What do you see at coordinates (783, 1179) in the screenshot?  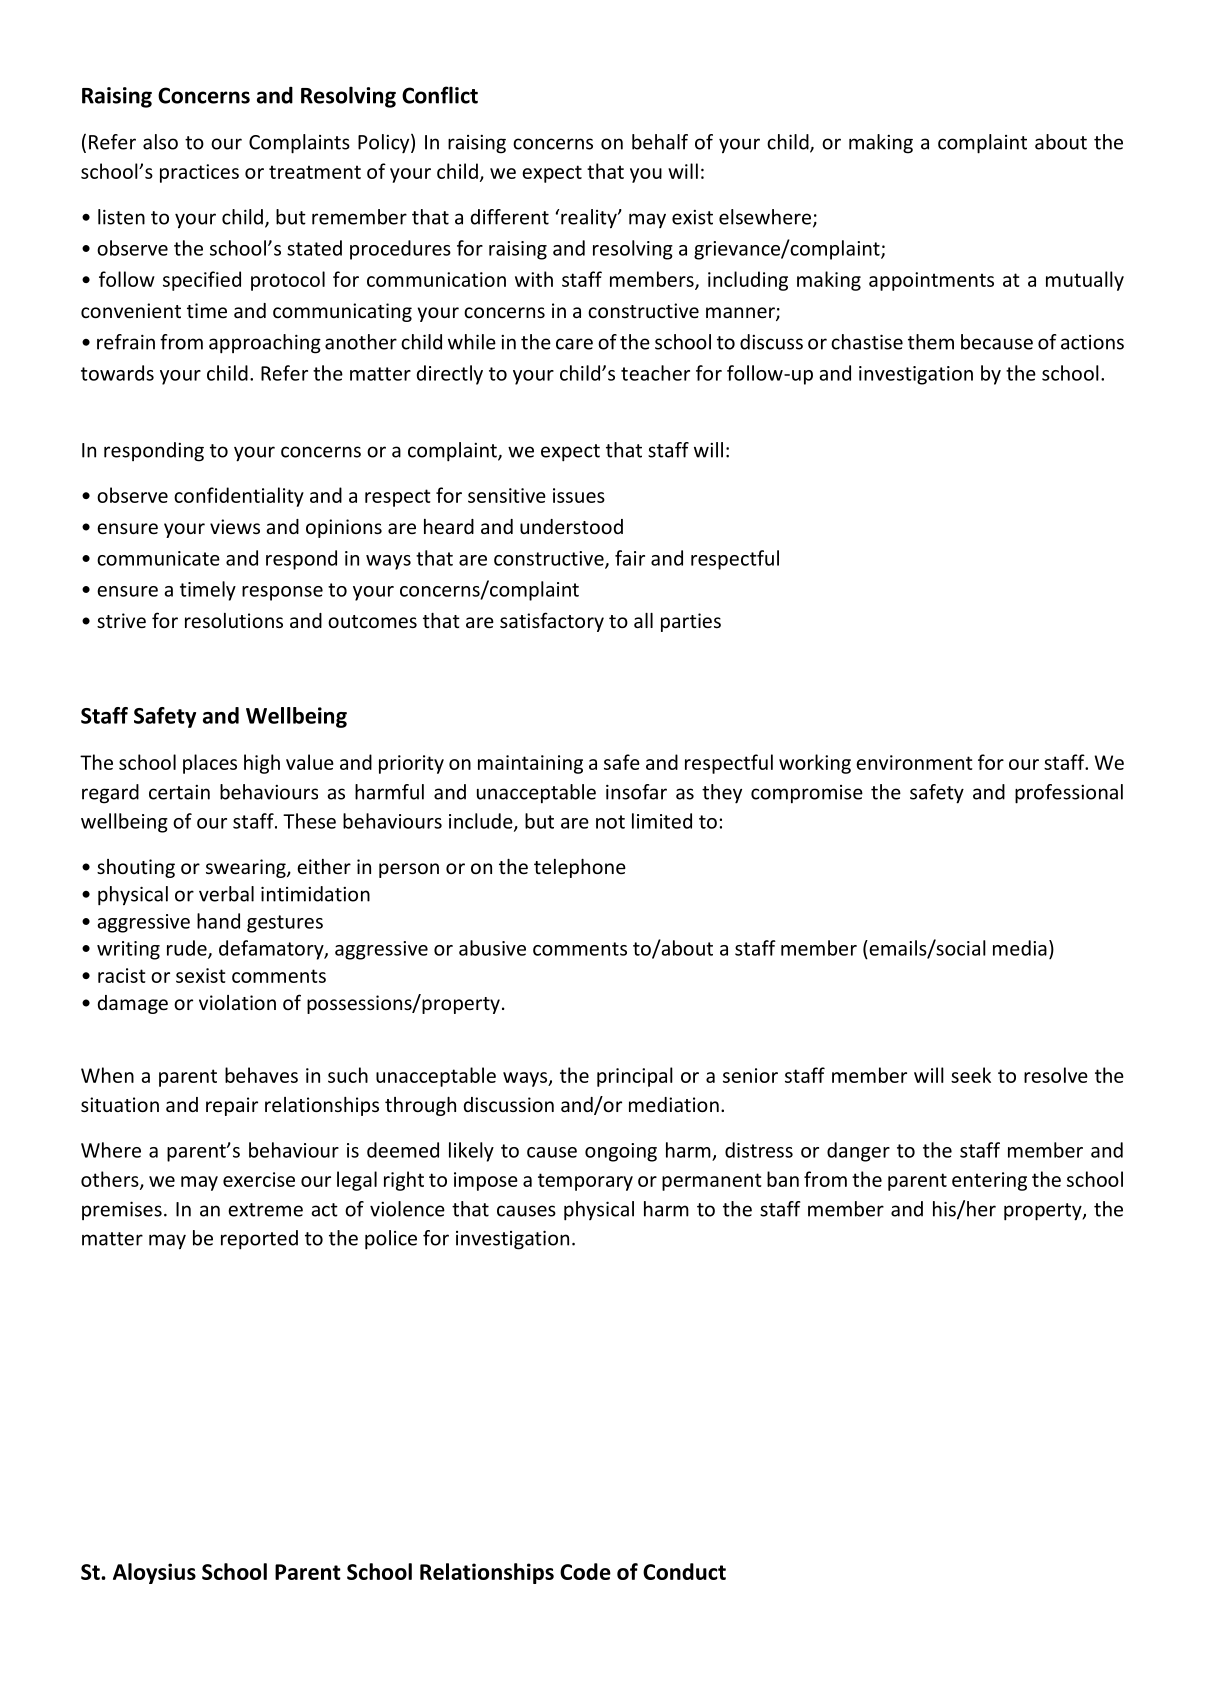 I see `ban` at bounding box center [783, 1179].
